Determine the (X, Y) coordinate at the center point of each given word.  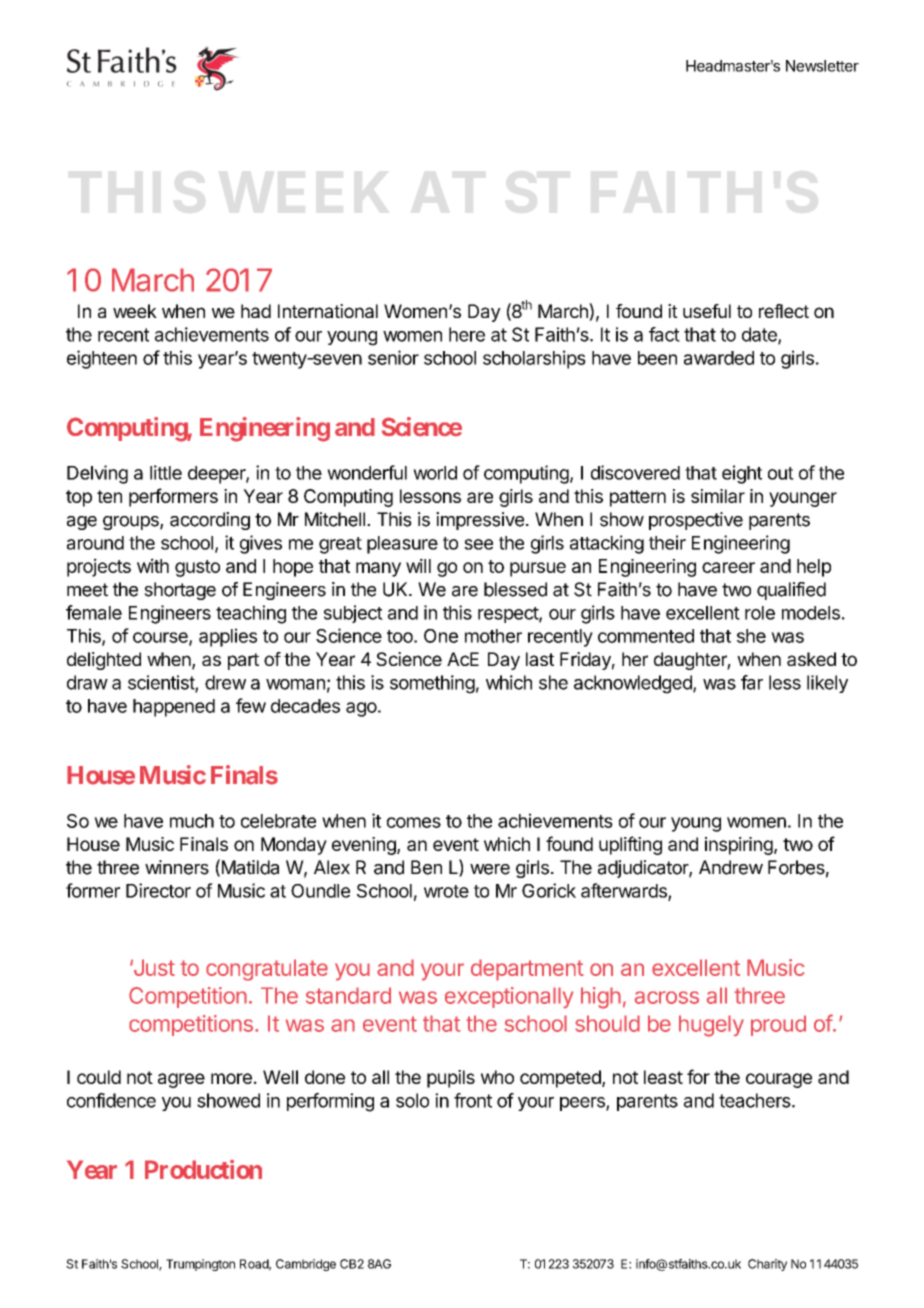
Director (158, 890)
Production (203, 1169)
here (467, 334)
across (667, 997)
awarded (719, 358)
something (432, 684)
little (166, 472)
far (752, 682)
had (256, 311)
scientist (162, 683)
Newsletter (822, 66)
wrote (446, 891)
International (328, 311)
